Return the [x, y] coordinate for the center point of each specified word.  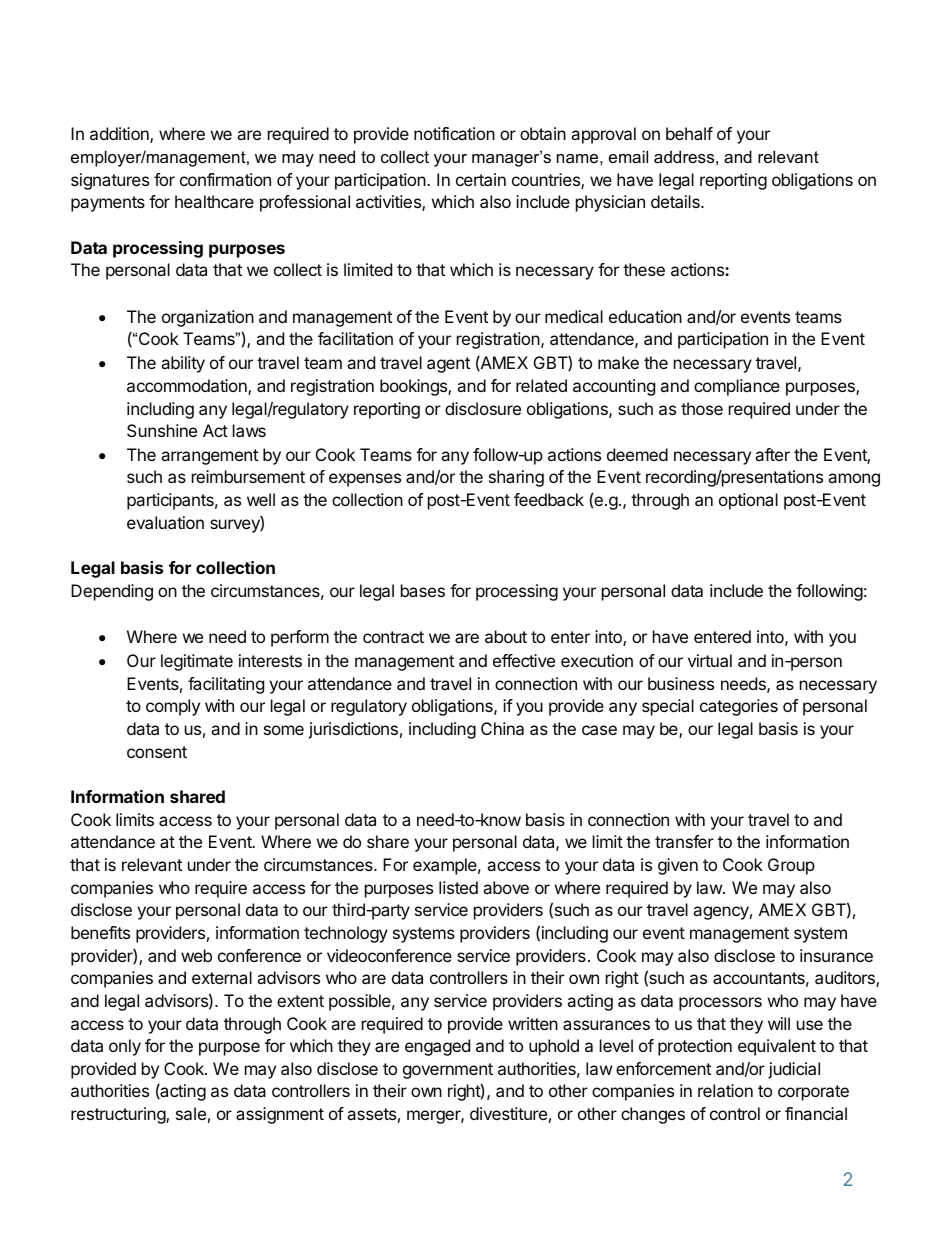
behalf [689, 133]
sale [191, 1113]
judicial [794, 1070]
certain [481, 179]
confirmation [225, 179]
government [448, 1071]
